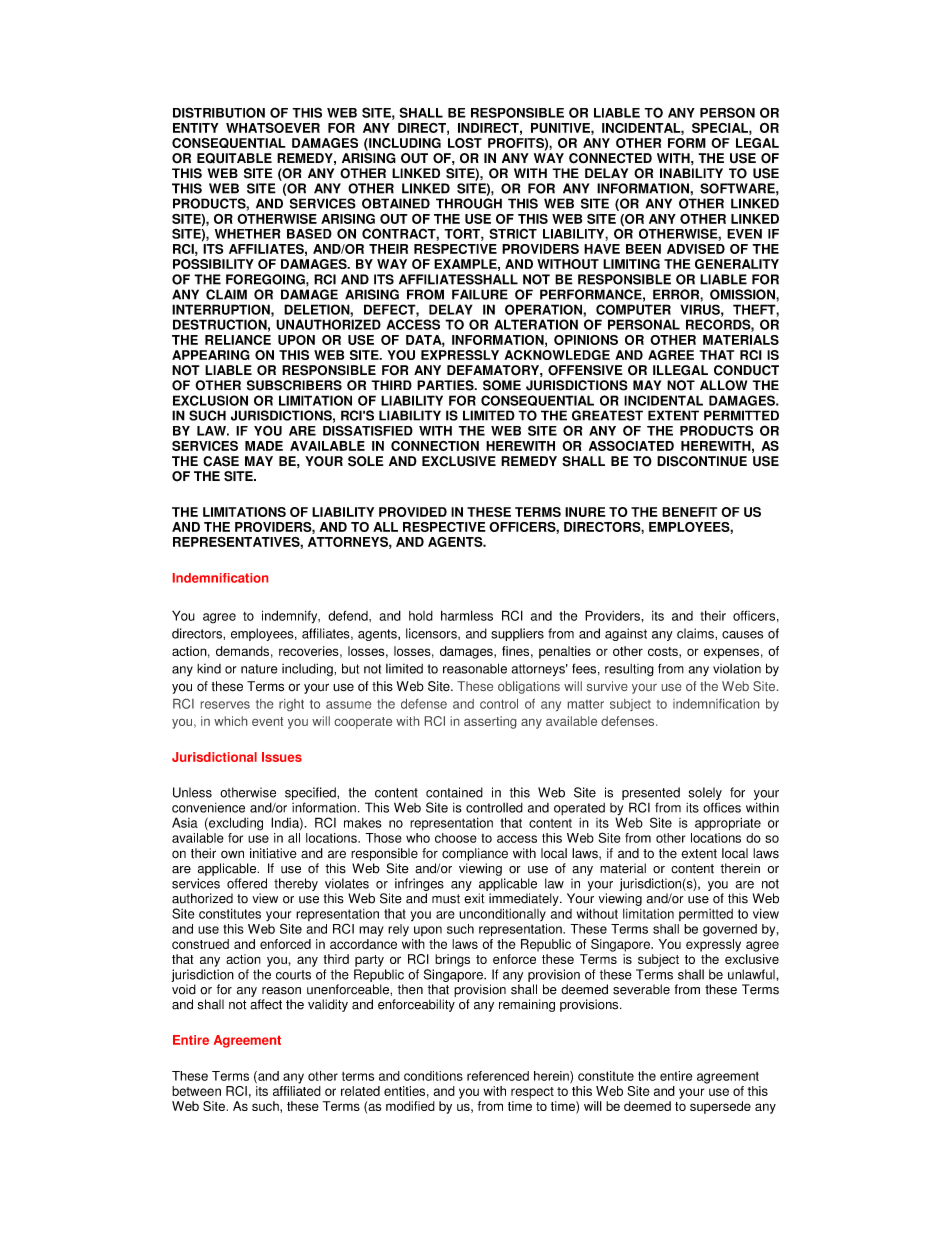 The image size is (952, 1233). I want to click on EQUITABLE, so click(234, 158).
